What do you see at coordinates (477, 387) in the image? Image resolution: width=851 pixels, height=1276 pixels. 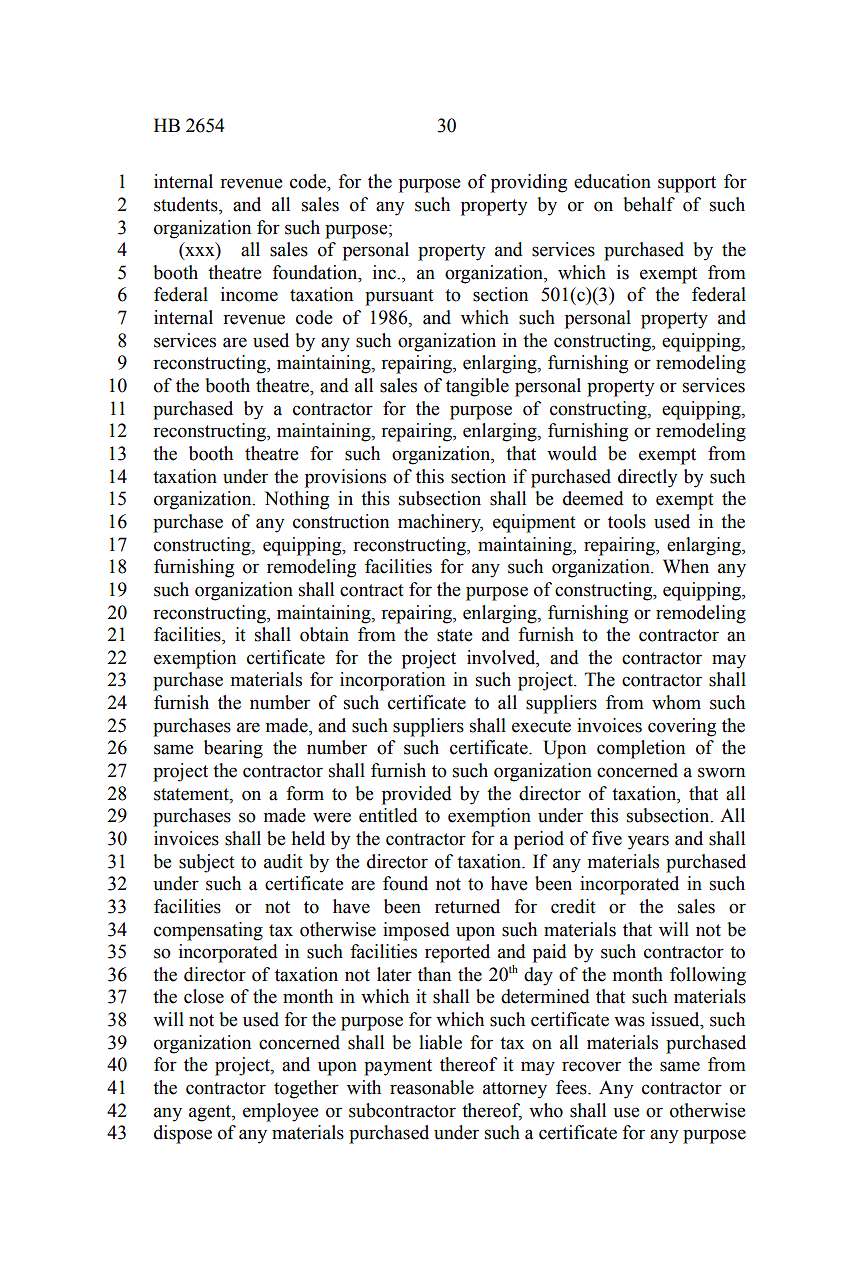 I see `tangible` at bounding box center [477, 387].
